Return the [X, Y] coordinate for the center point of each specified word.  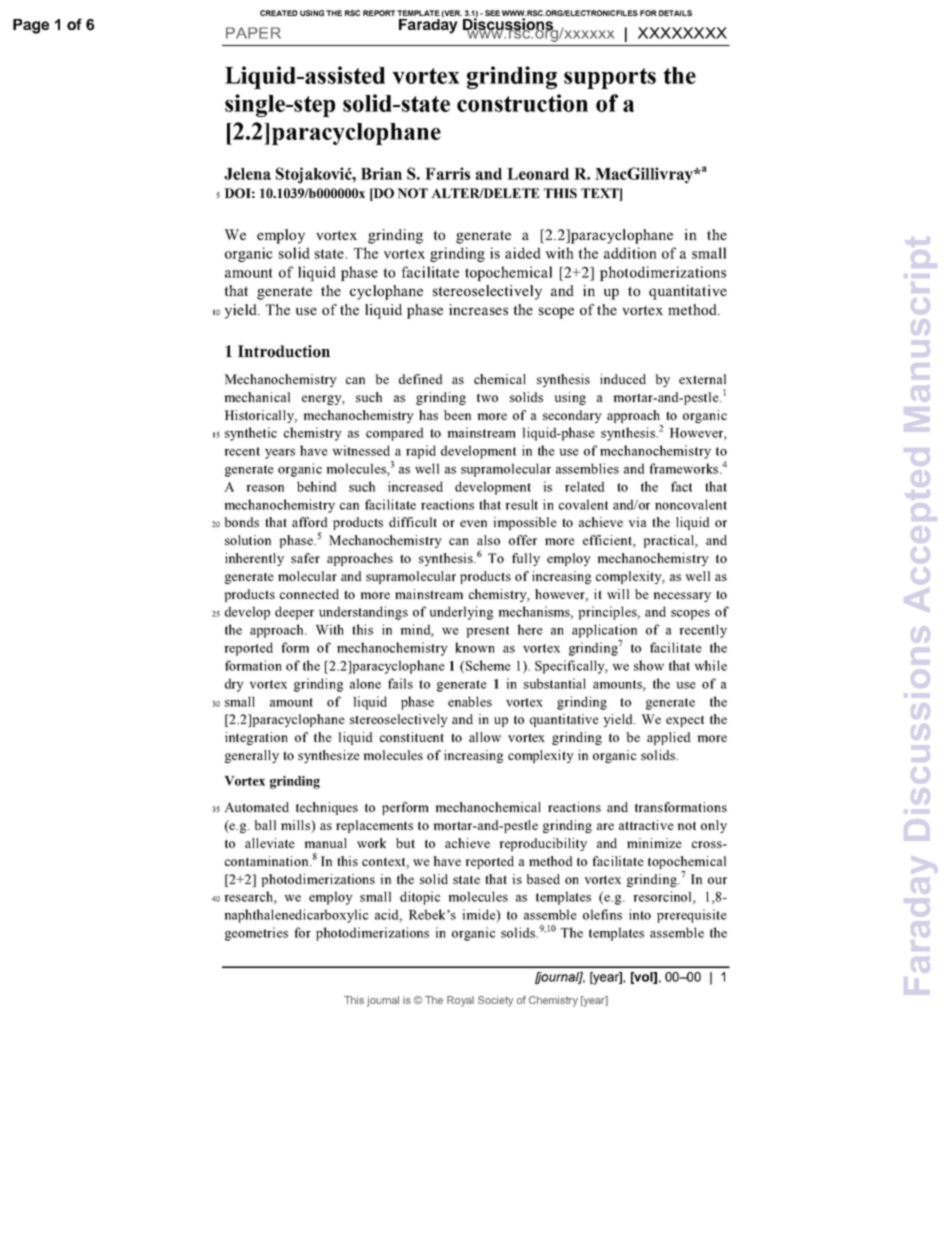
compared [395, 434]
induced [623, 379]
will [618, 594]
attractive [646, 825]
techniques [327, 808]
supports [610, 78]
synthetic [251, 434]
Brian [381, 173]
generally [252, 756]
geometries [256, 934]
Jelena [247, 174]
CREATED [279, 13]
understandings [363, 613]
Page [31, 26]
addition [630, 253]
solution [248, 540]
